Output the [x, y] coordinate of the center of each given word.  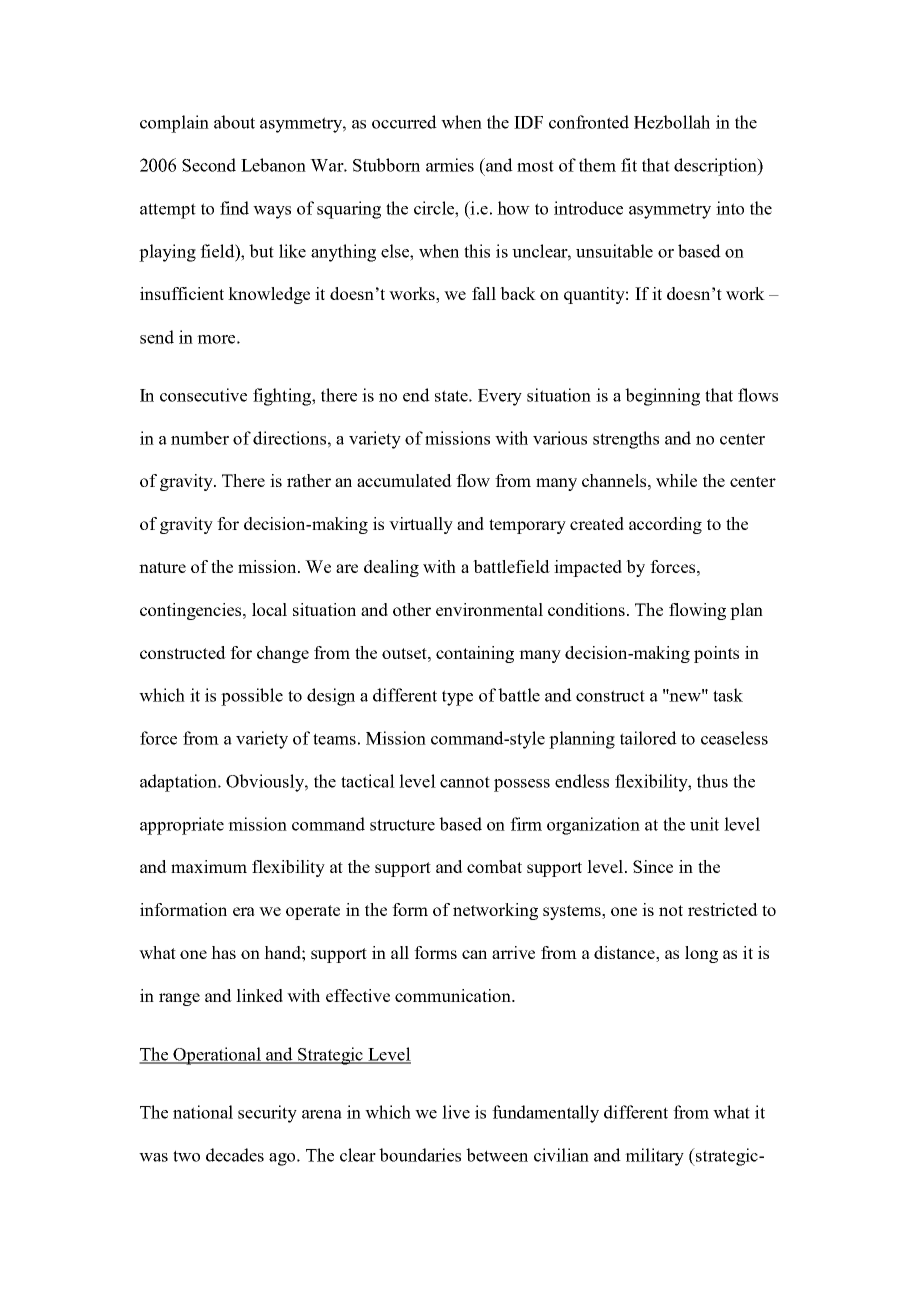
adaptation [180, 783]
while [676, 480]
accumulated [404, 480]
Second [209, 165]
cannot [465, 782]
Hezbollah [672, 122]
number [200, 438]
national [203, 1112]
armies [450, 165]
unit [704, 824]
